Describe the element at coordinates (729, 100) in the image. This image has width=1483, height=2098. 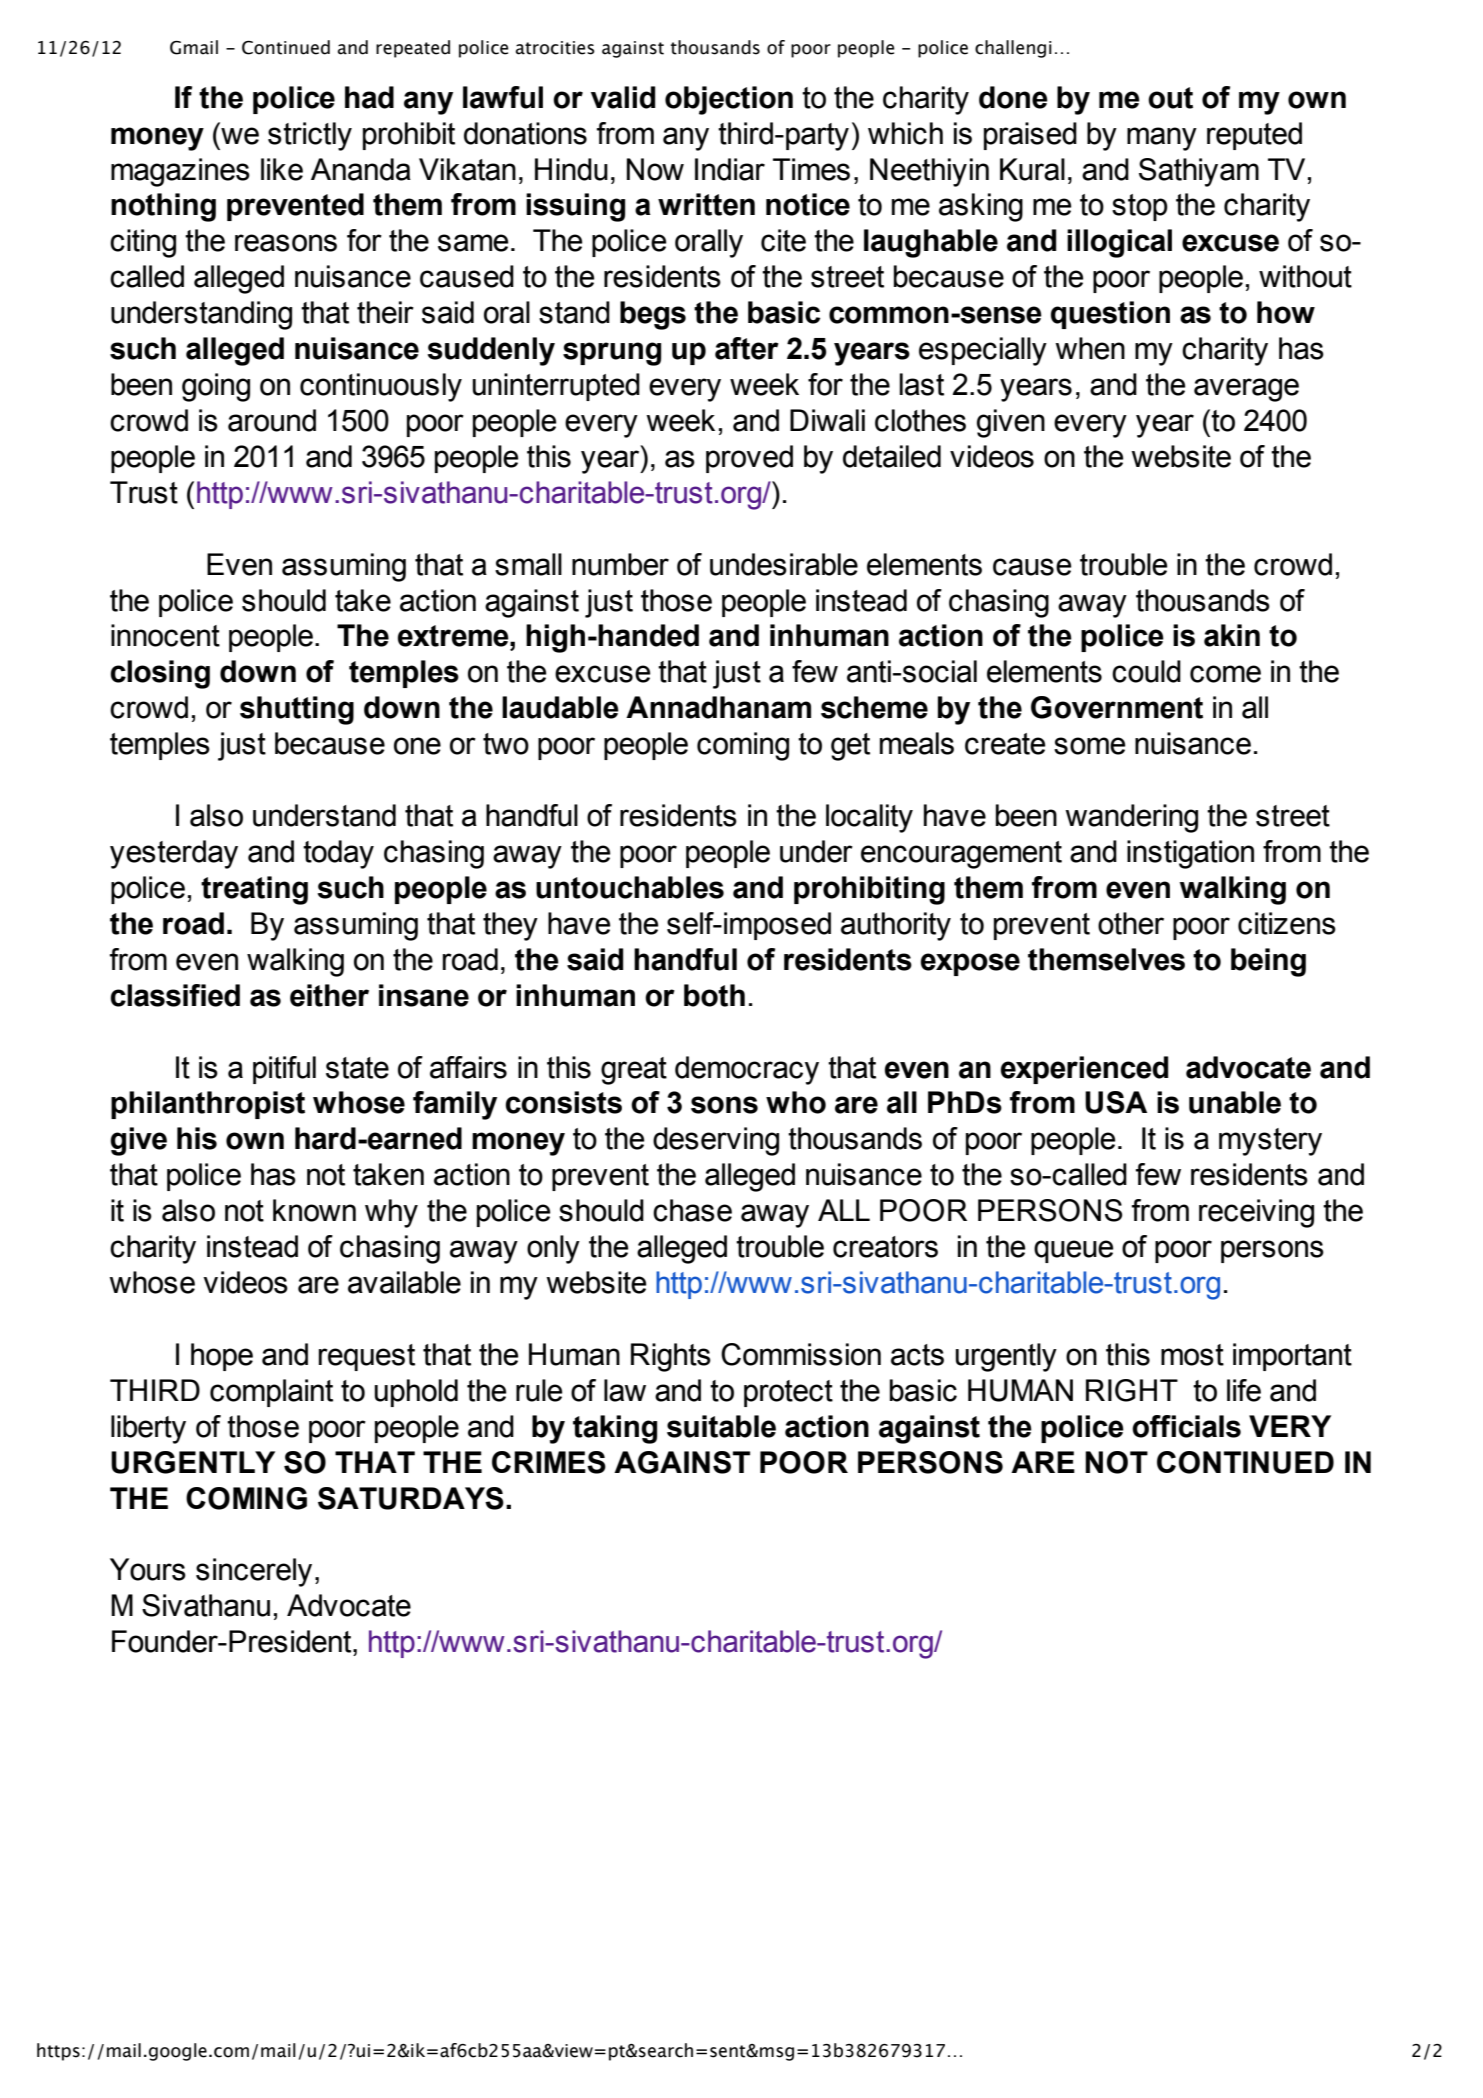
I see `objection` at that location.
